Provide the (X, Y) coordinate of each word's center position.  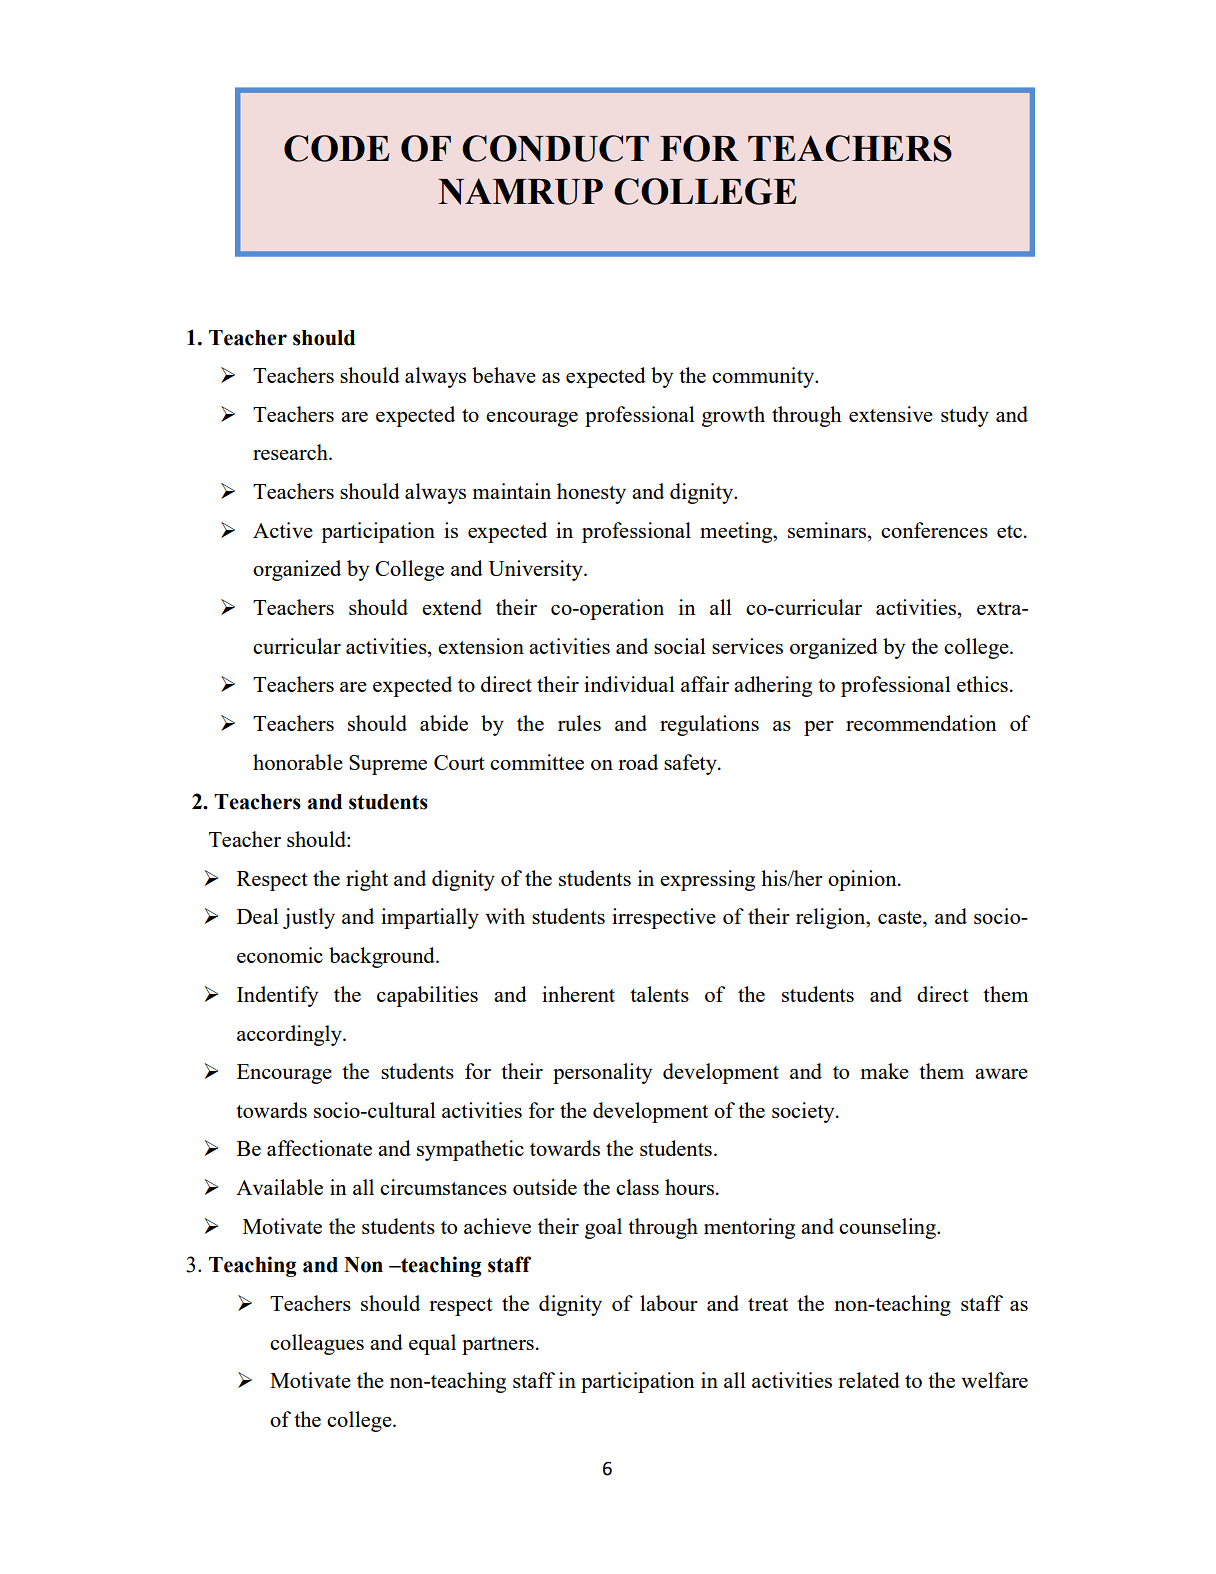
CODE (337, 148)
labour (669, 1303)
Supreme (388, 765)
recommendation (921, 723)
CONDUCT (555, 148)
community (764, 377)
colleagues (317, 1344)
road (638, 762)
